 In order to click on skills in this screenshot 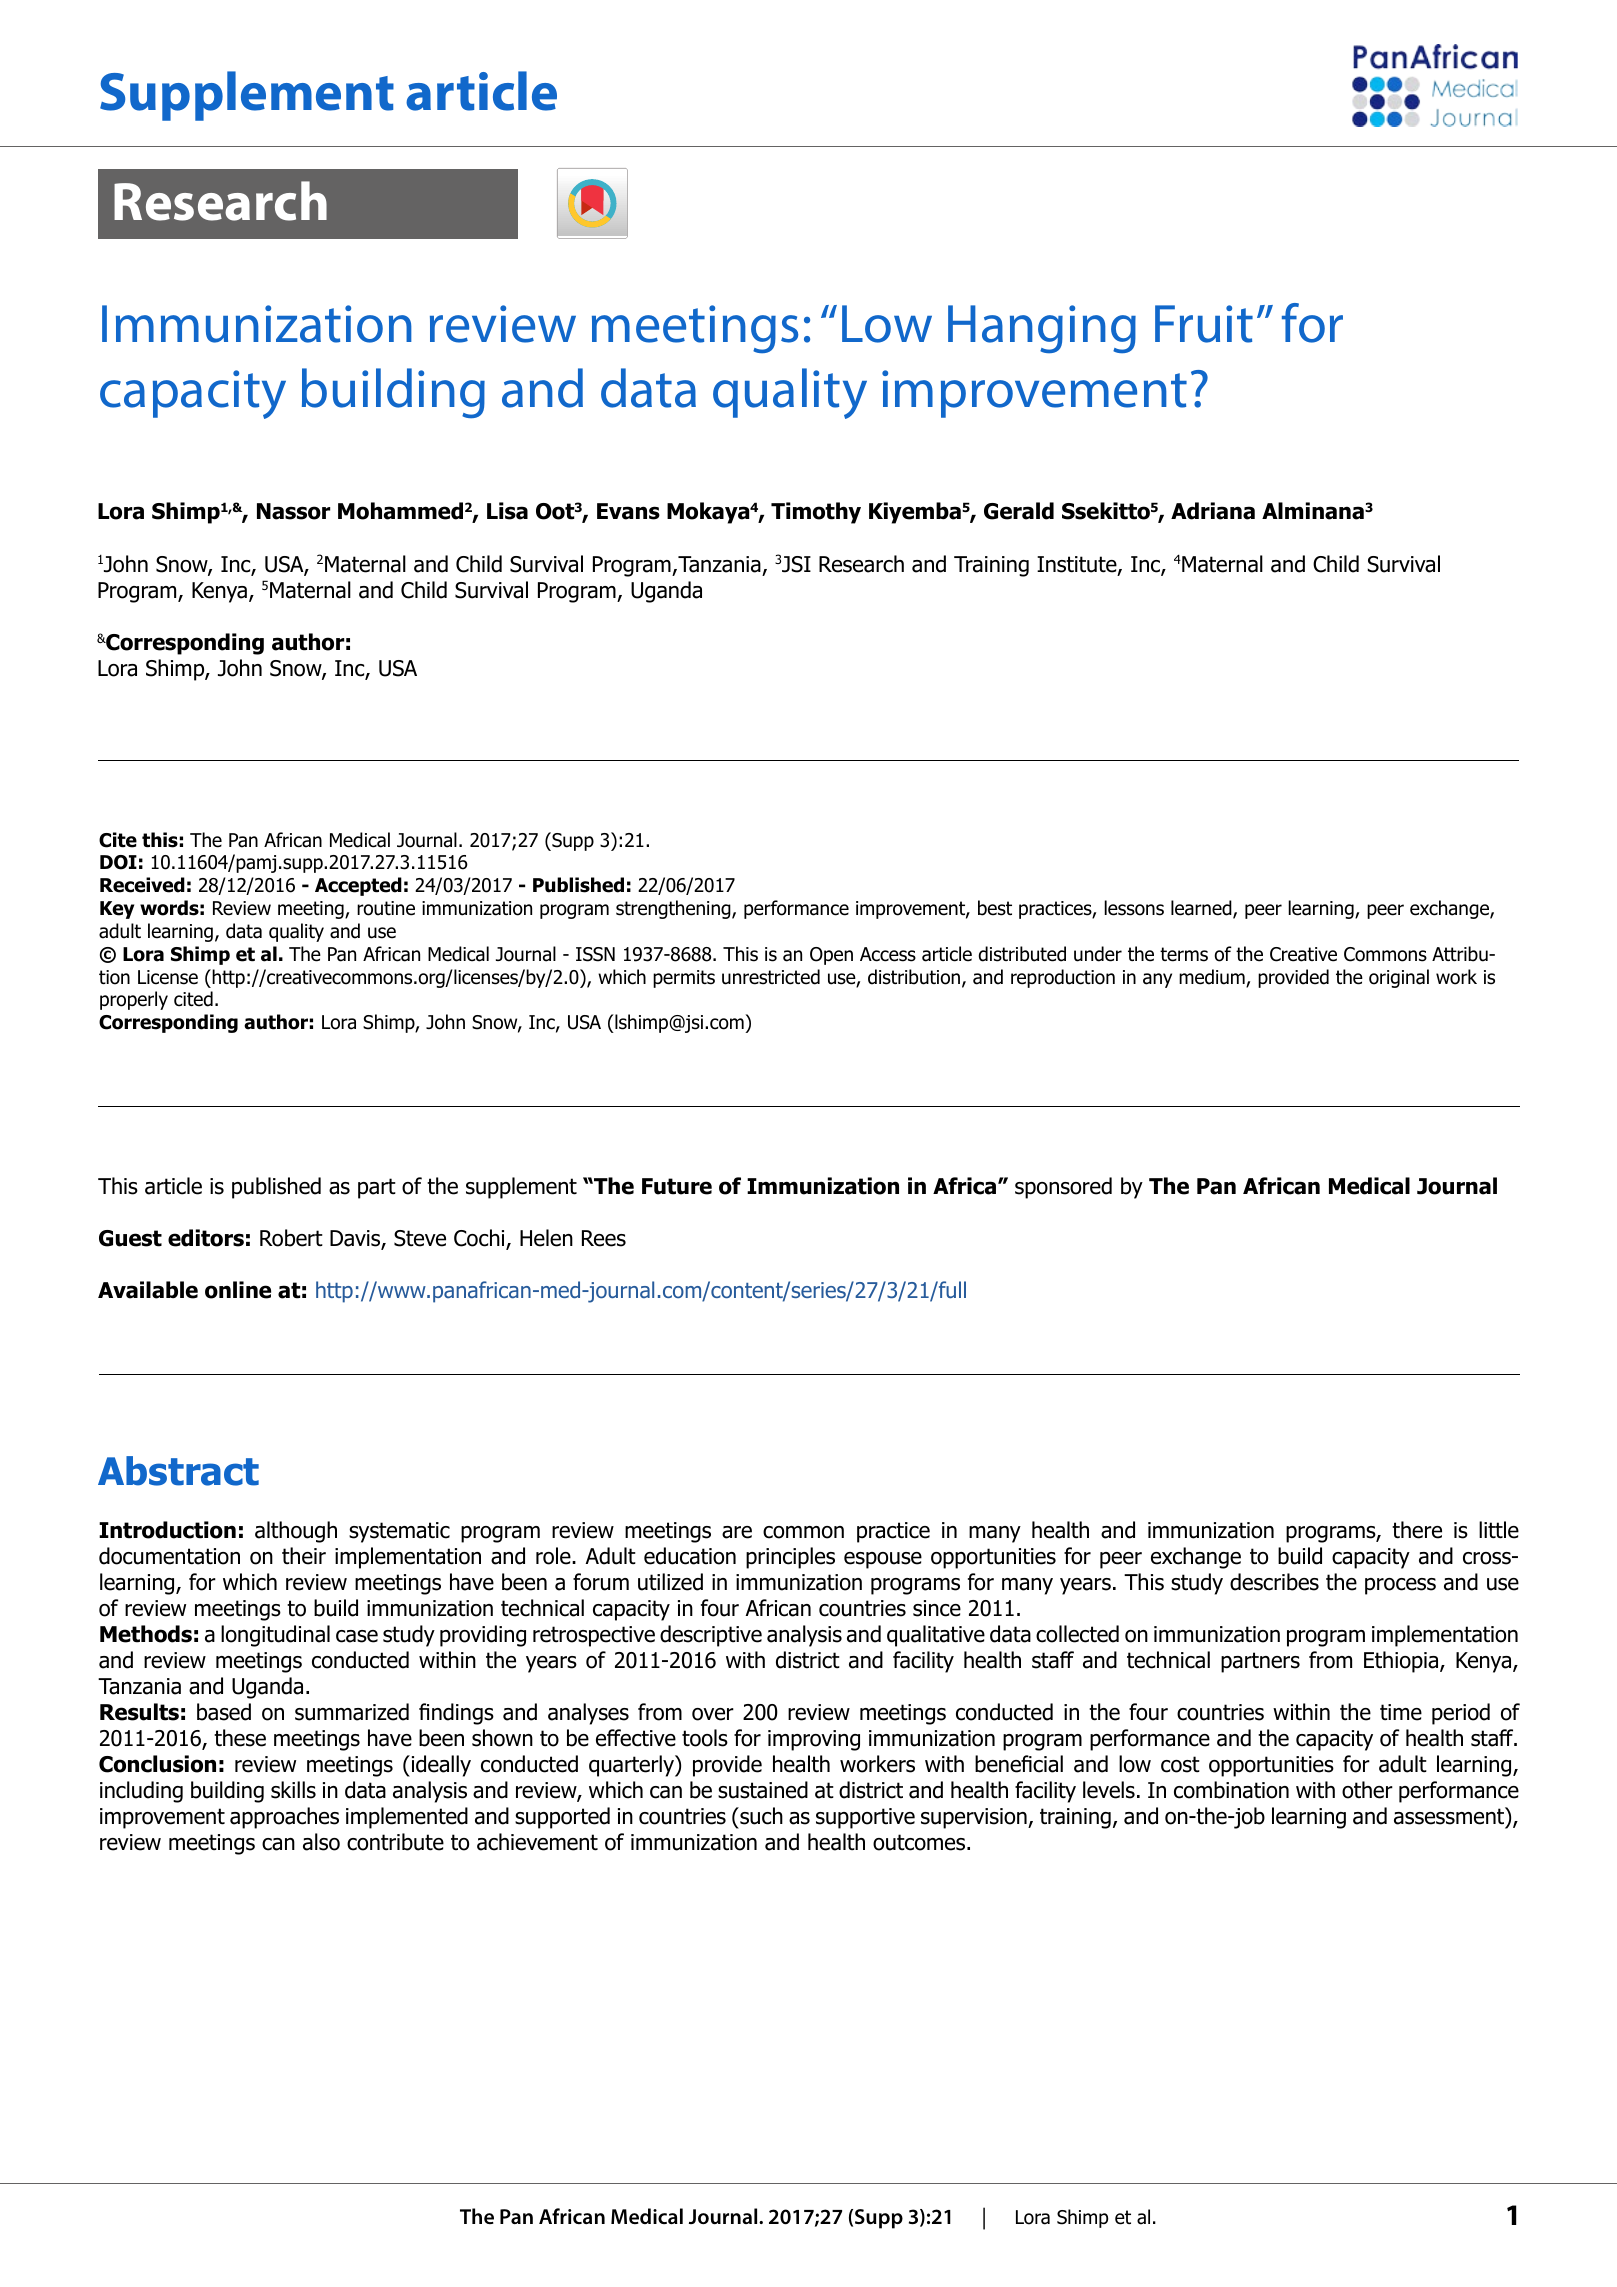, I will do `click(293, 1790)`.
